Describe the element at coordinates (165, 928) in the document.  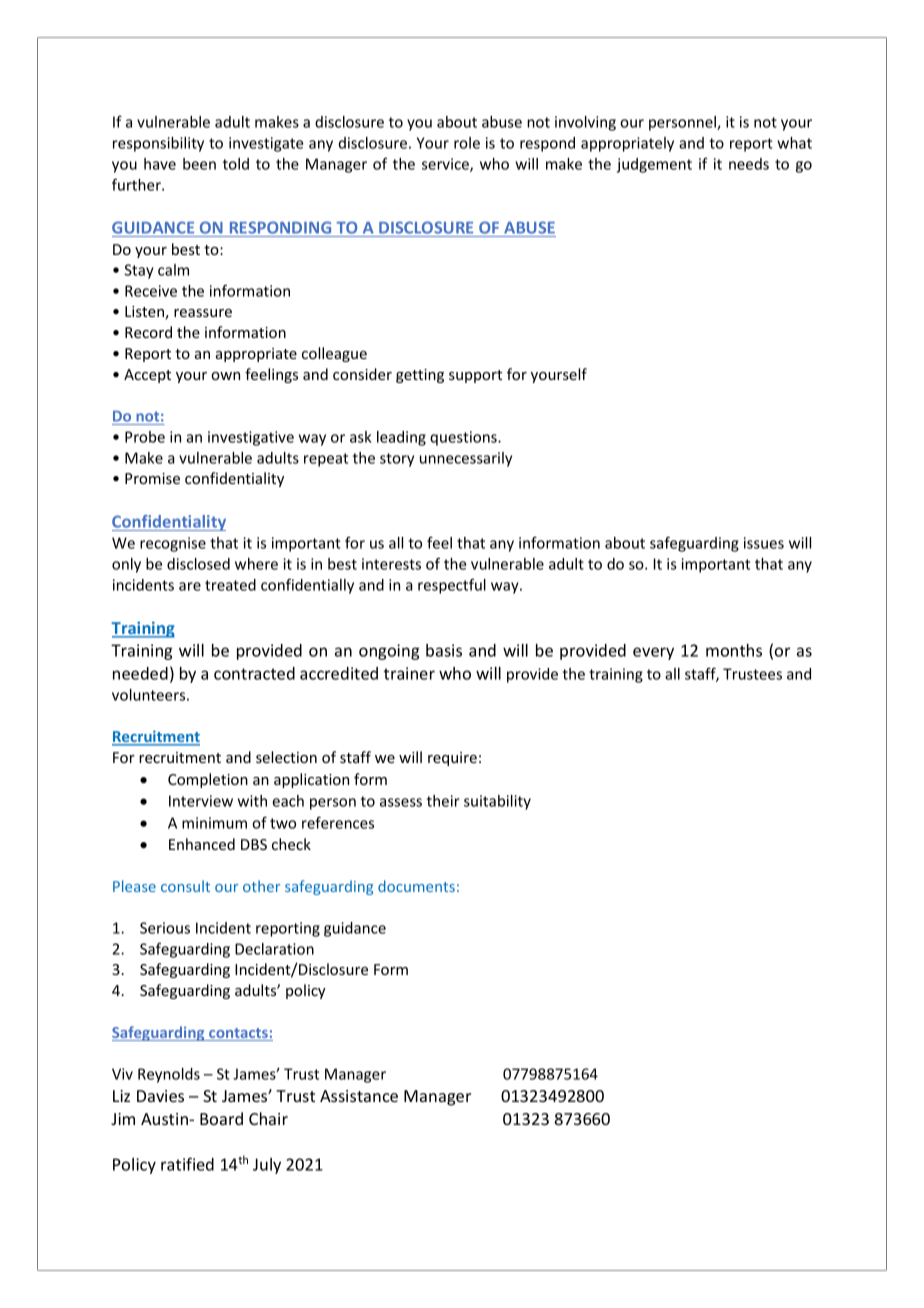
I see `Serious` at that location.
